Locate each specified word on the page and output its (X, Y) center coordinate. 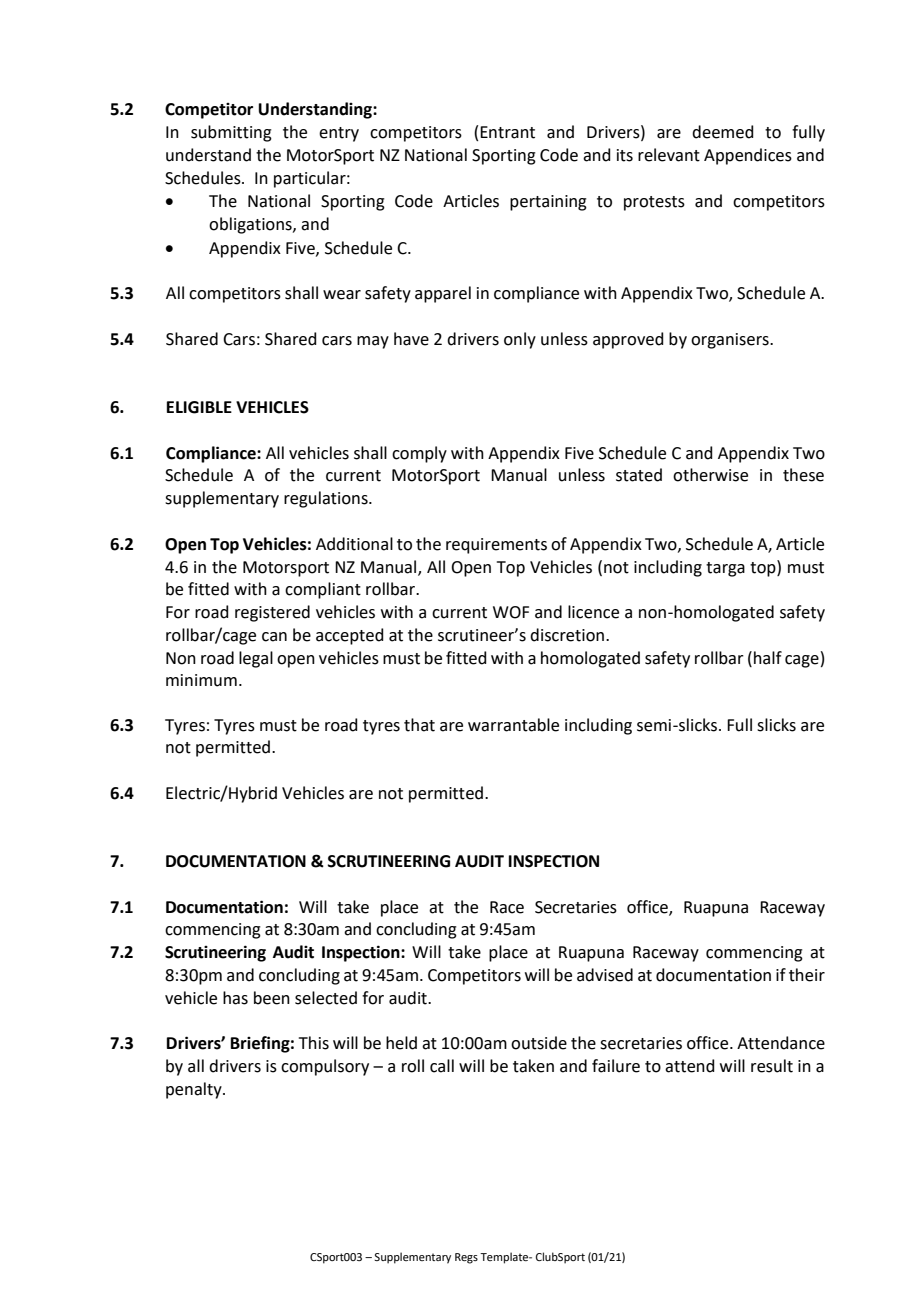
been (272, 998)
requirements (496, 546)
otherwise (710, 475)
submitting (231, 133)
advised (605, 975)
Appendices (748, 156)
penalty (195, 1090)
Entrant (507, 132)
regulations (327, 499)
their (807, 975)
